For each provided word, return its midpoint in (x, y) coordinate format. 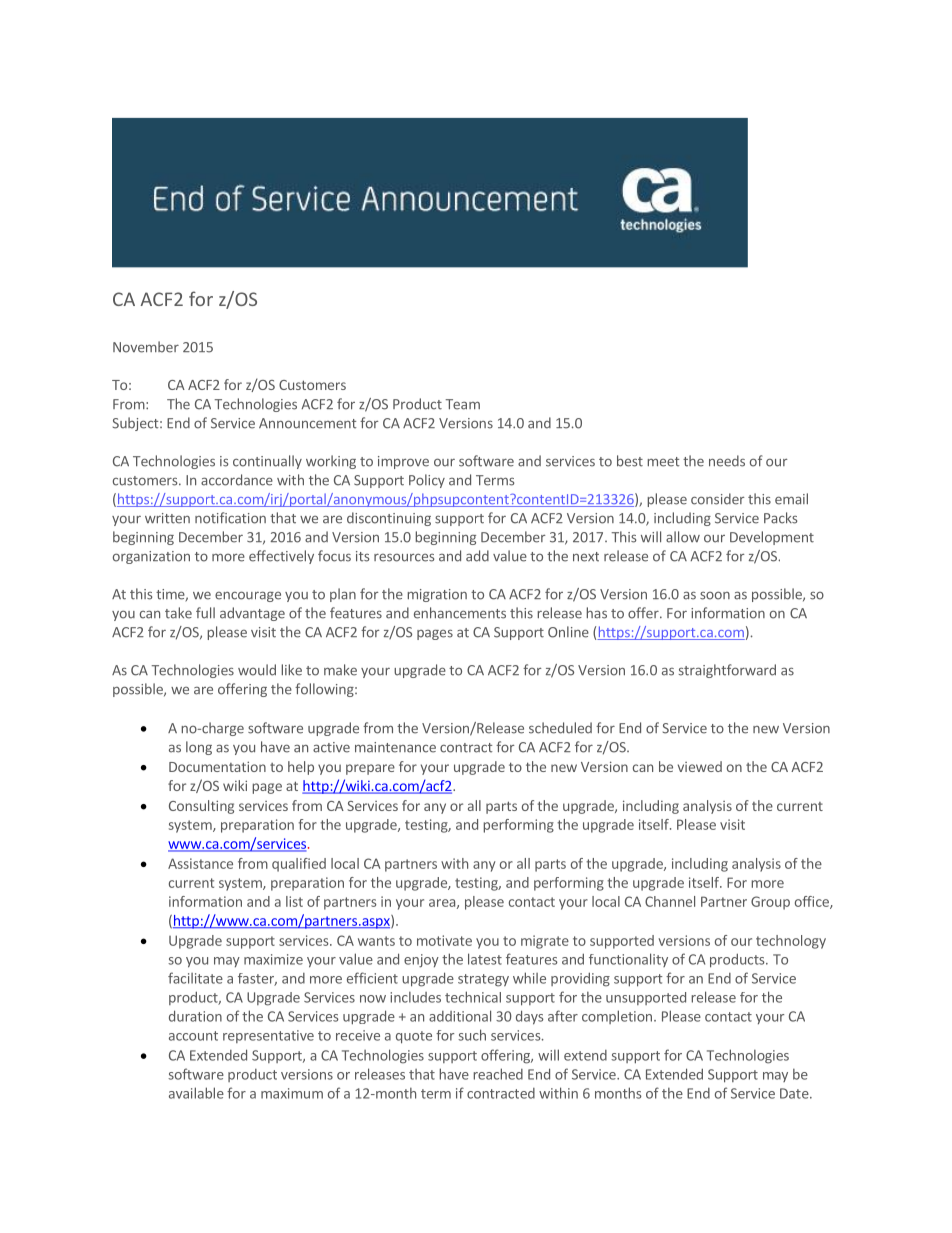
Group (770, 903)
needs (727, 461)
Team (462, 404)
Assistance (200, 863)
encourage (248, 596)
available (196, 1093)
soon (715, 595)
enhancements (460, 613)
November (146, 347)
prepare (370, 769)
